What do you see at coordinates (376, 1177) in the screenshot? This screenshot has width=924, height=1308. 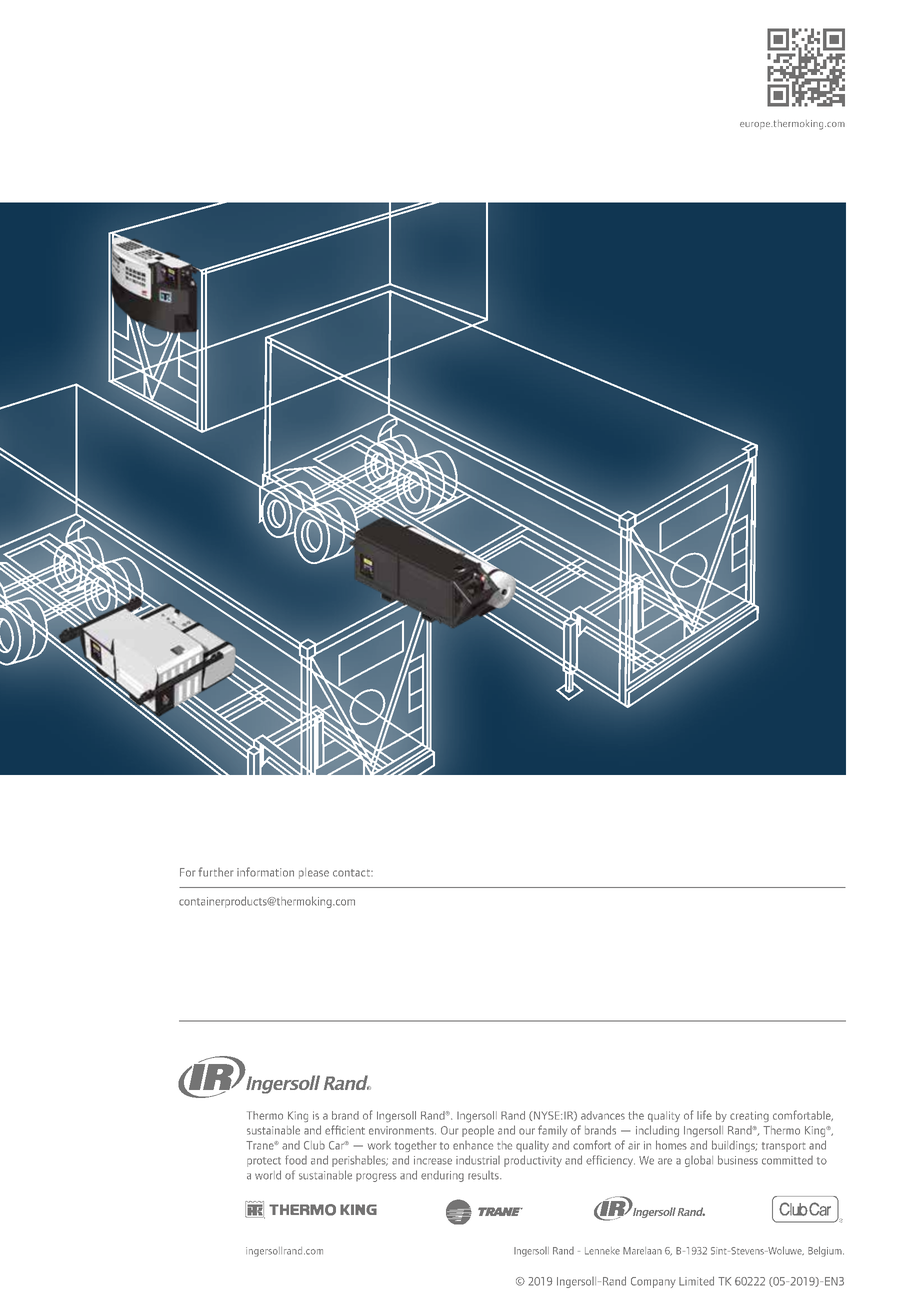 I see `progress` at bounding box center [376, 1177].
